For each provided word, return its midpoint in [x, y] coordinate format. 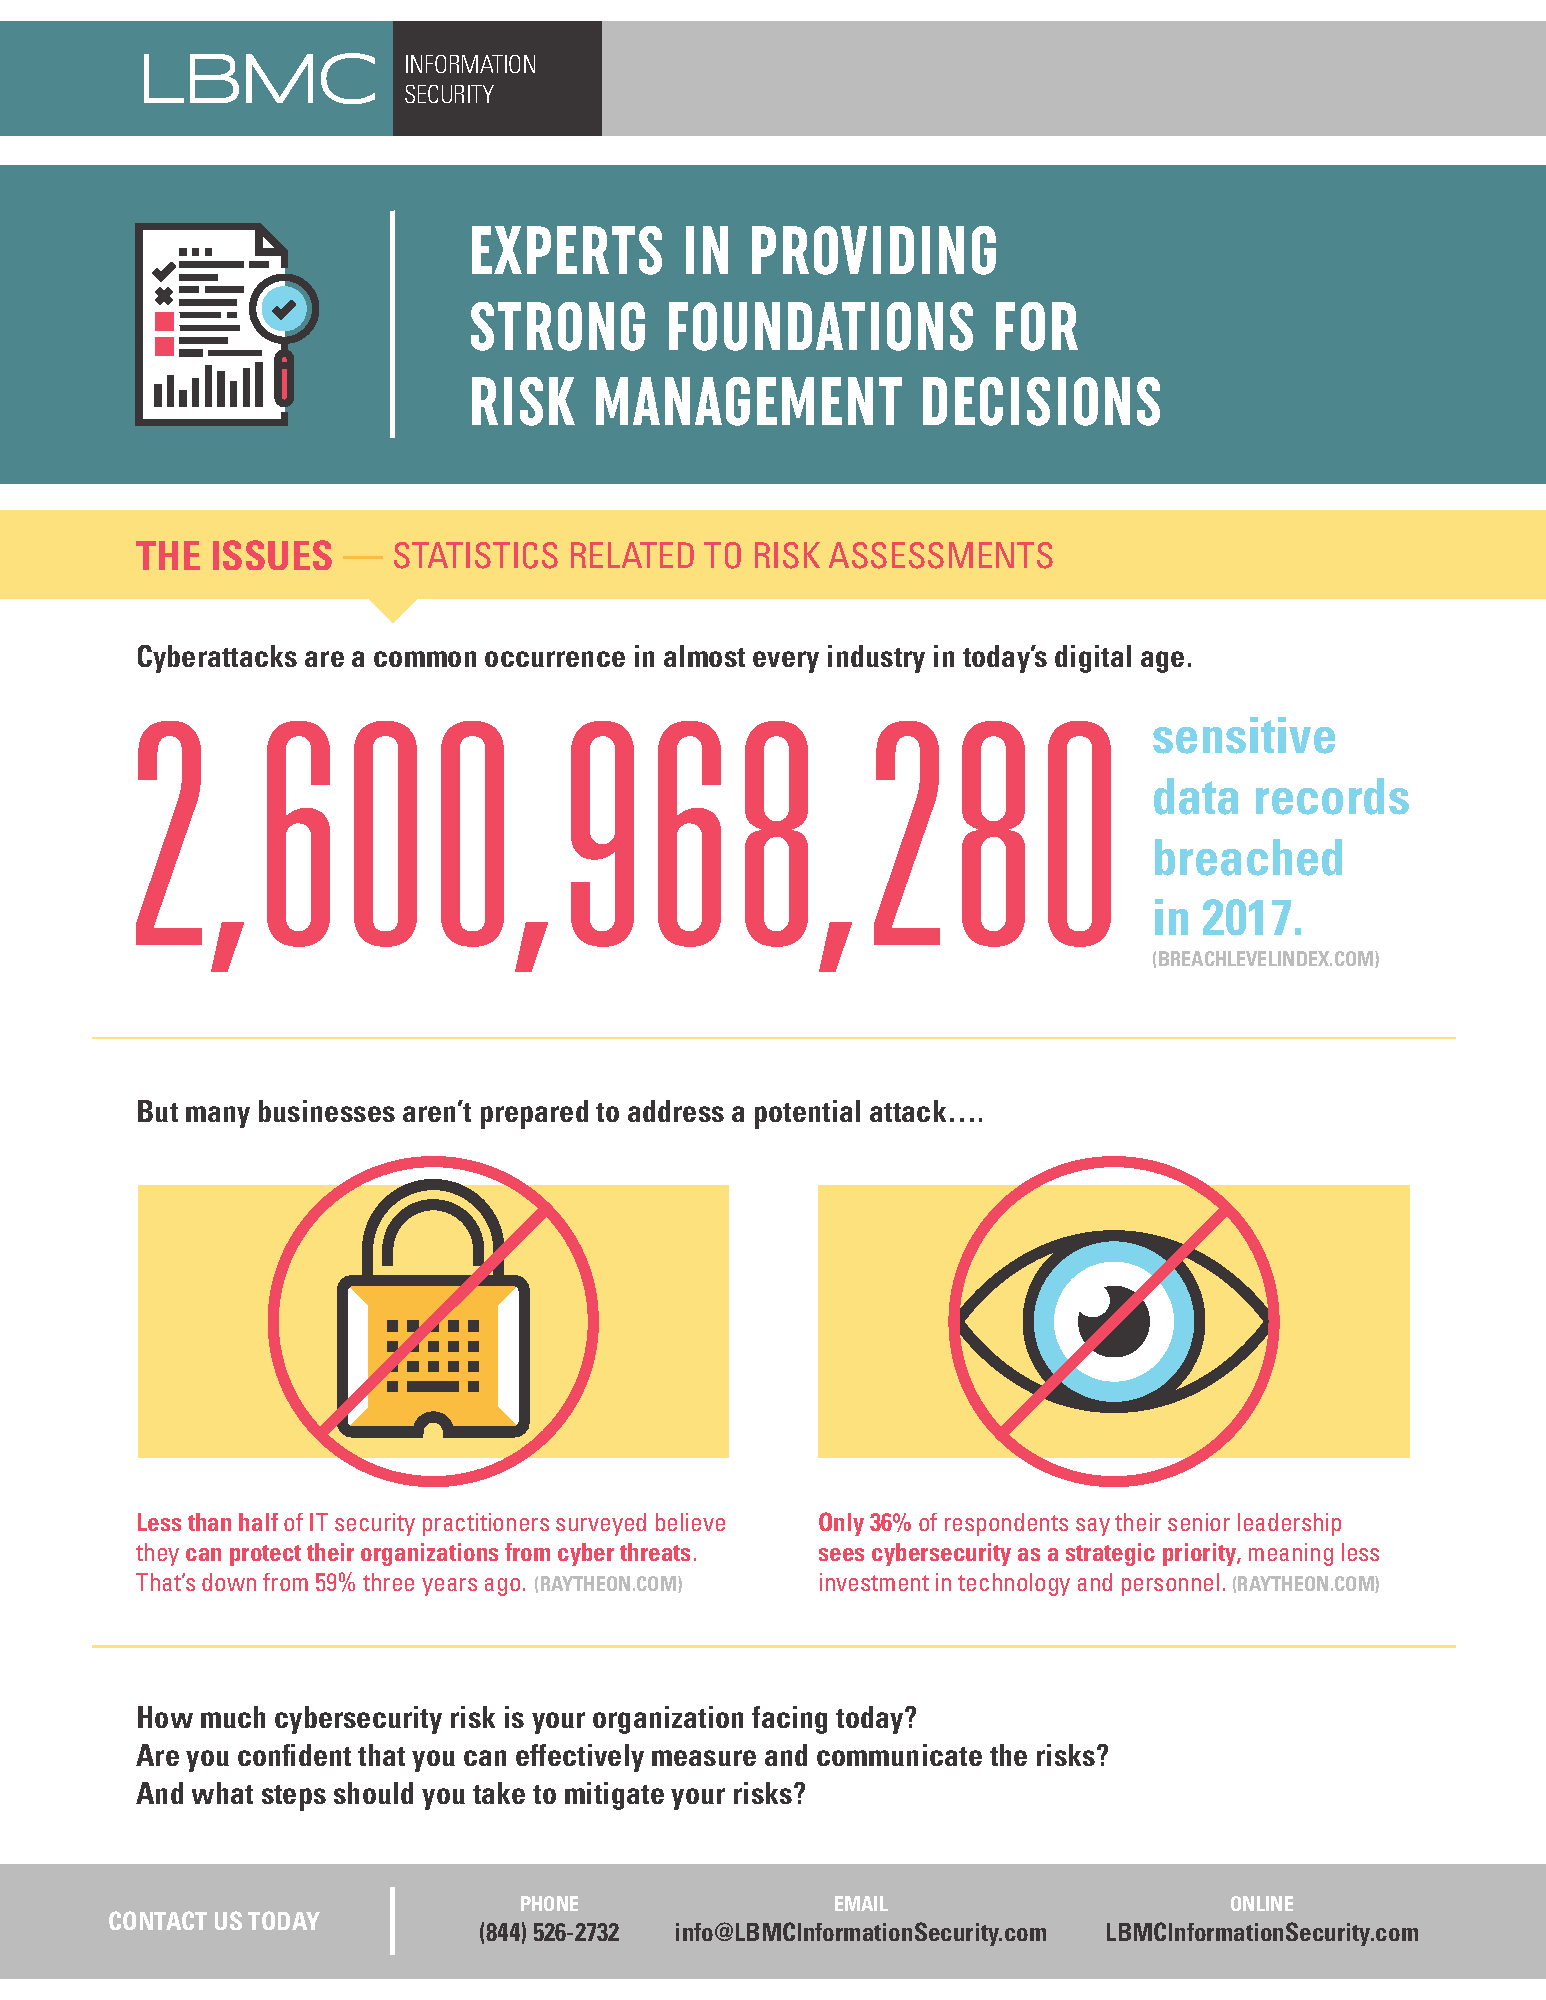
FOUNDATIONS [821, 326]
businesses [327, 1111]
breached [1248, 857]
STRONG [558, 326]
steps [294, 1798]
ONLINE [1262, 1903]
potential [807, 1114]
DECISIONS [1041, 401]
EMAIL [861, 1903]
